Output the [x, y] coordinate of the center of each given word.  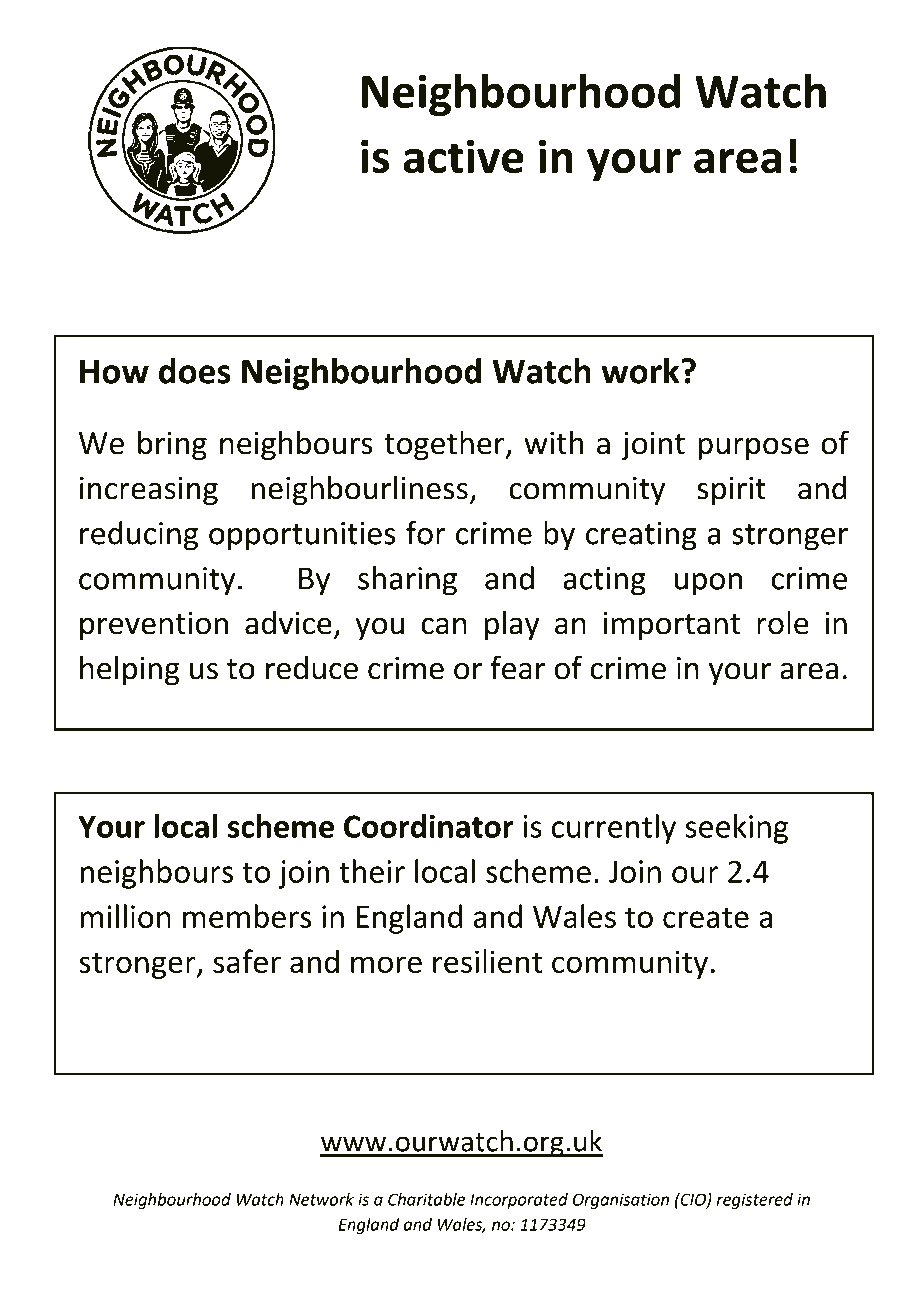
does [194, 371]
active [463, 156]
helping [130, 671]
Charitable [426, 1199]
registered [755, 1201]
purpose [753, 448]
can [444, 626]
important [672, 626]
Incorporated [519, 1201]
